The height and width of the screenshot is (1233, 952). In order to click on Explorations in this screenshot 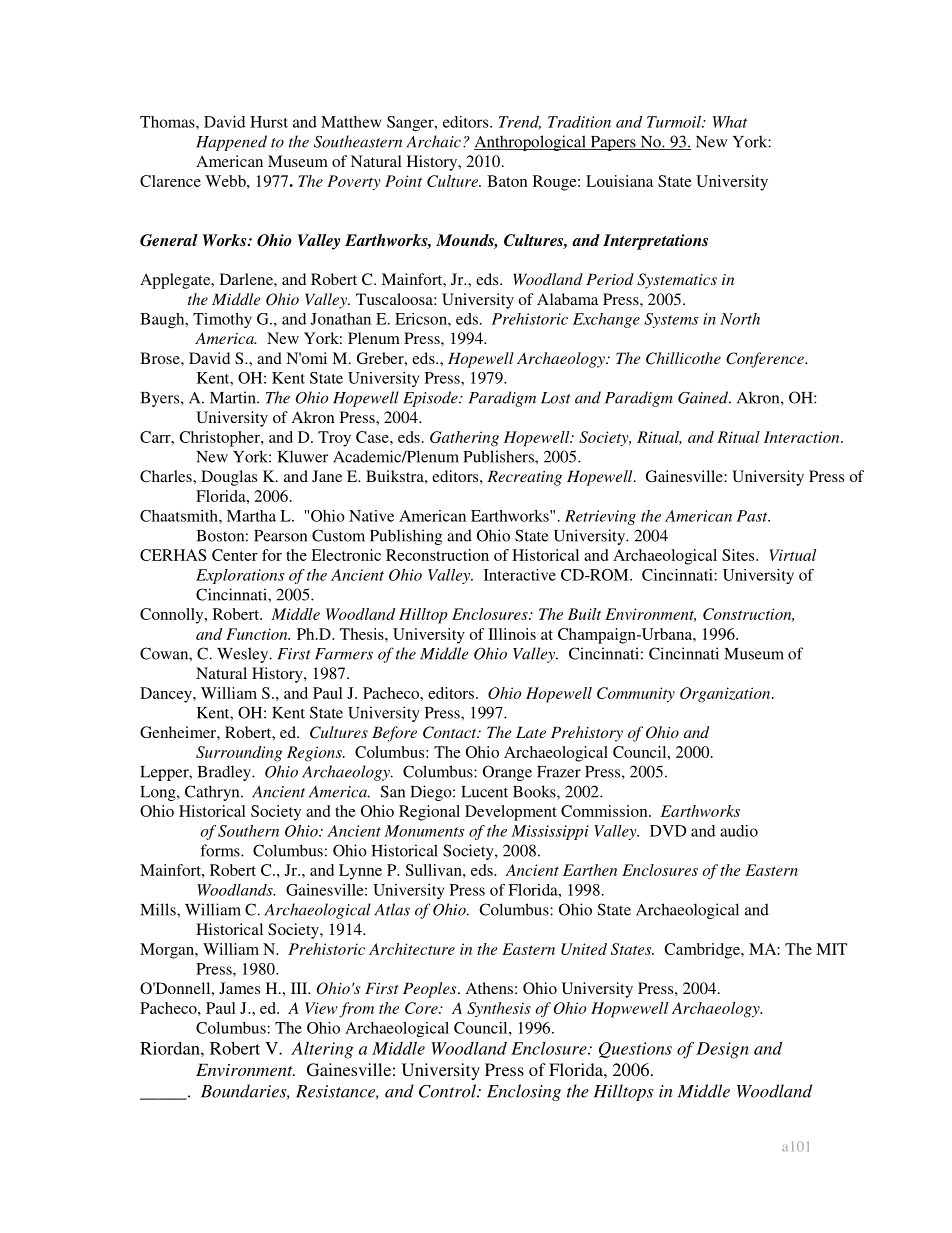, I will do `click(240, 576)`.
